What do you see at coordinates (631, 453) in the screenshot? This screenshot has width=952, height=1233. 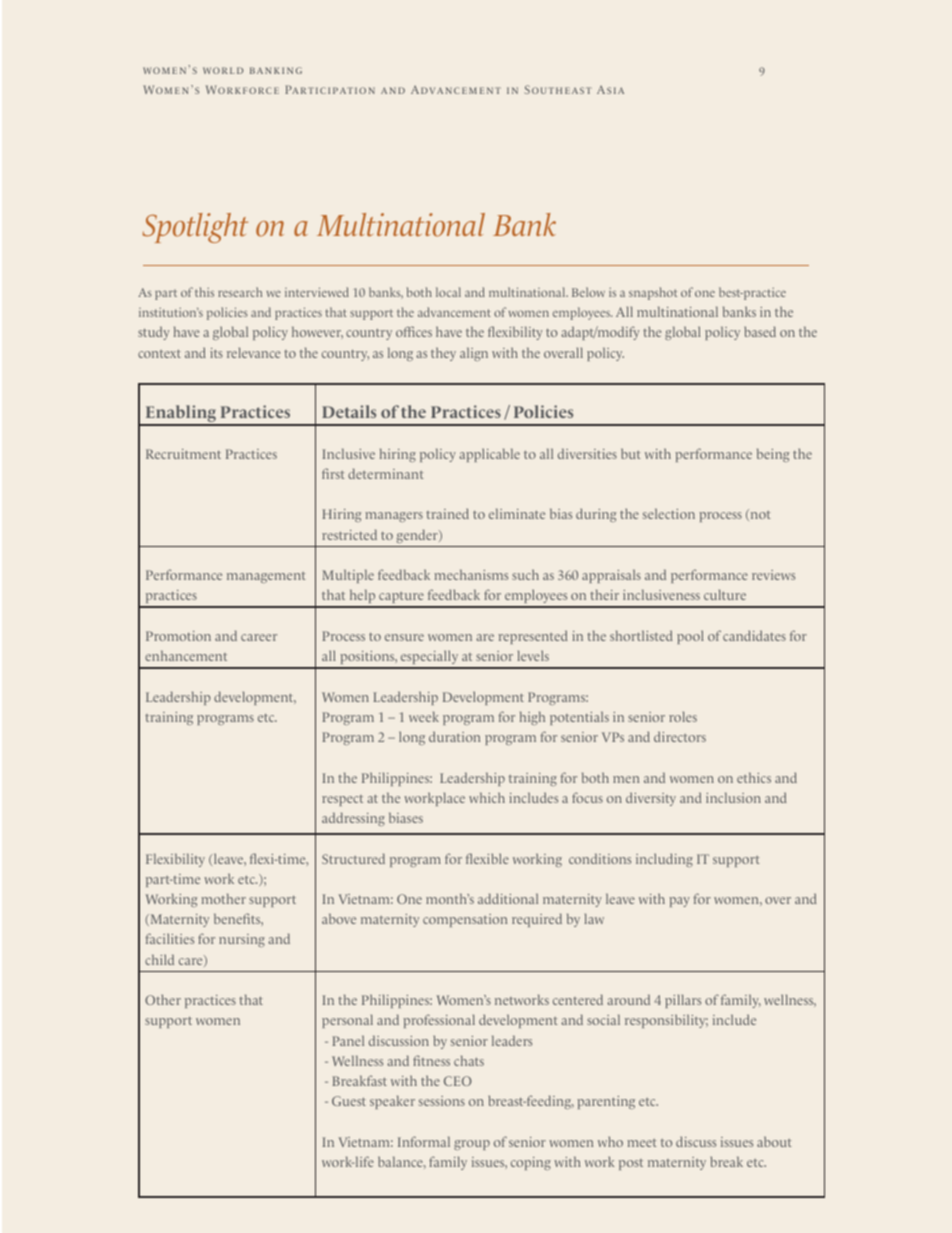 I see `but` at bounding box center [631, 453].
